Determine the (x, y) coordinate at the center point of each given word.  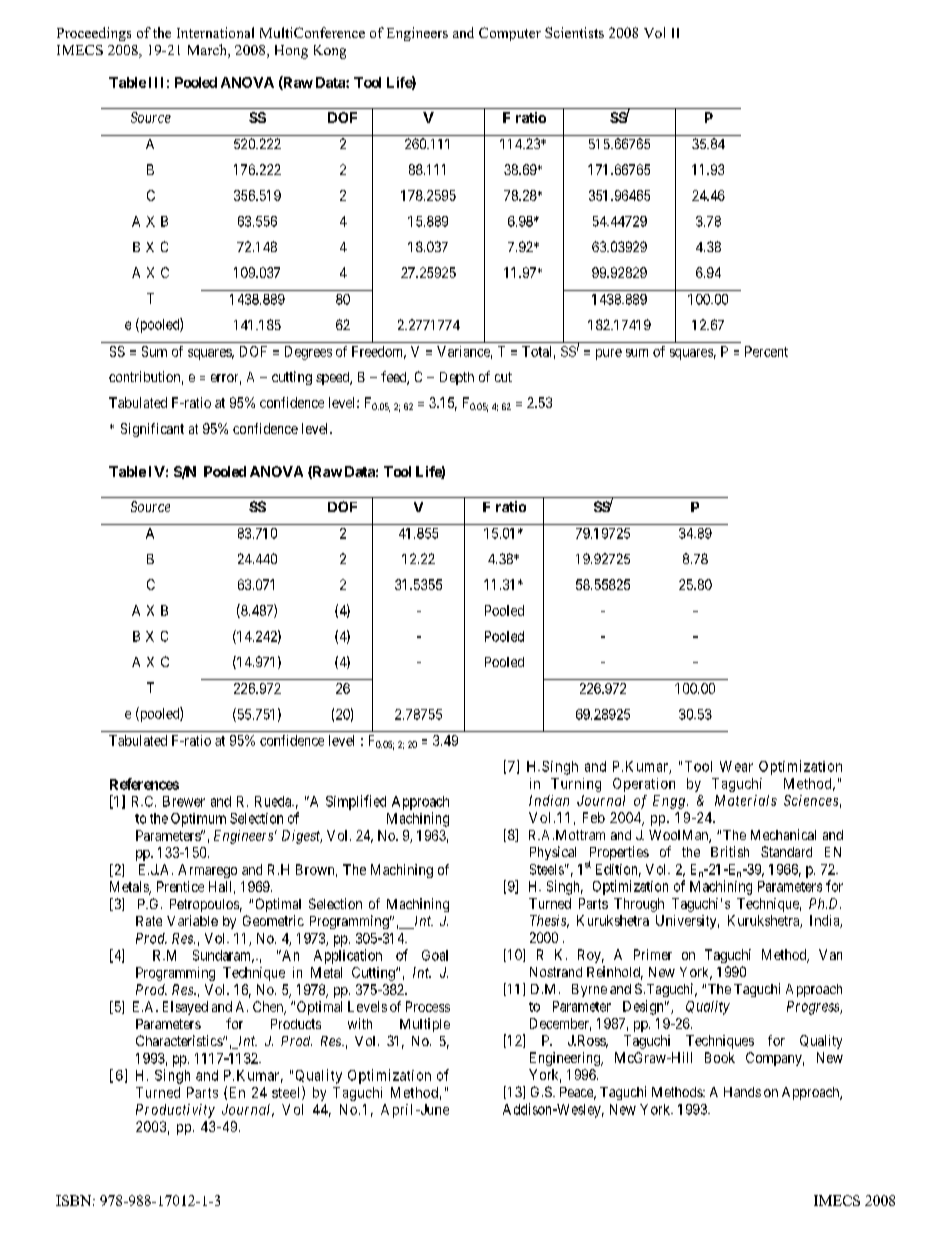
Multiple (425, 1025)
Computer (510, 34)
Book (720, 1057)
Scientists (574, 32)
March (208, 51)
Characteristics (180, 1040)
